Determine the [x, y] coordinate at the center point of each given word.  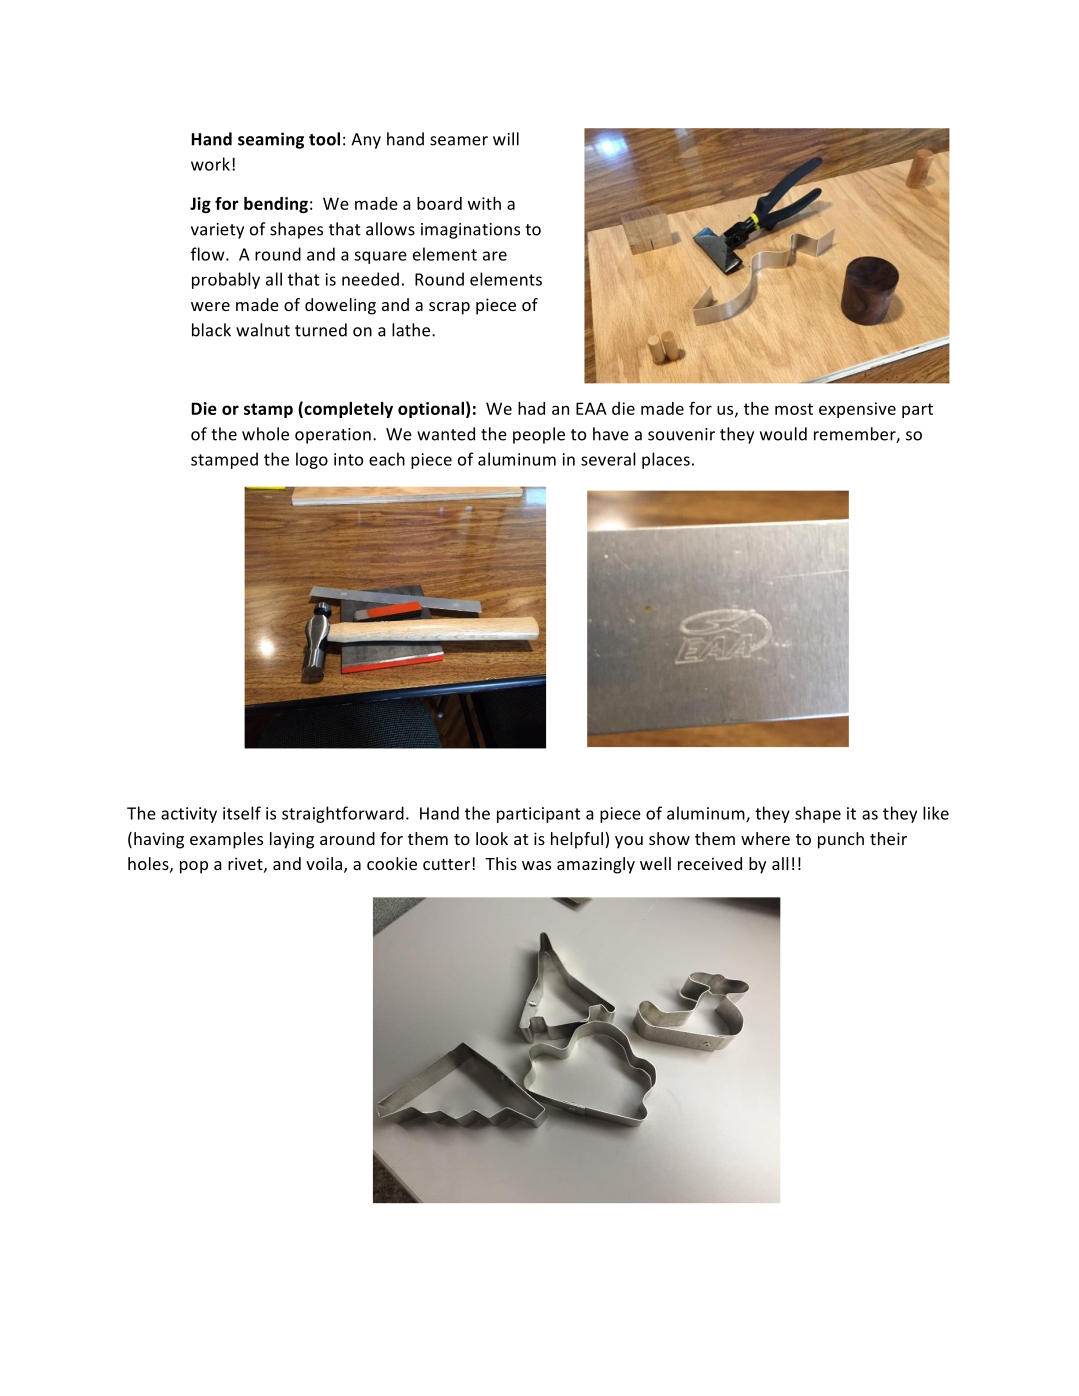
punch [841, 840]
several [608, 459]
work [212, 164]
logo [312, 460]
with [484, 203]
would [783, 434]
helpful [578, 840]
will [506, 139]
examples [226, 840]
